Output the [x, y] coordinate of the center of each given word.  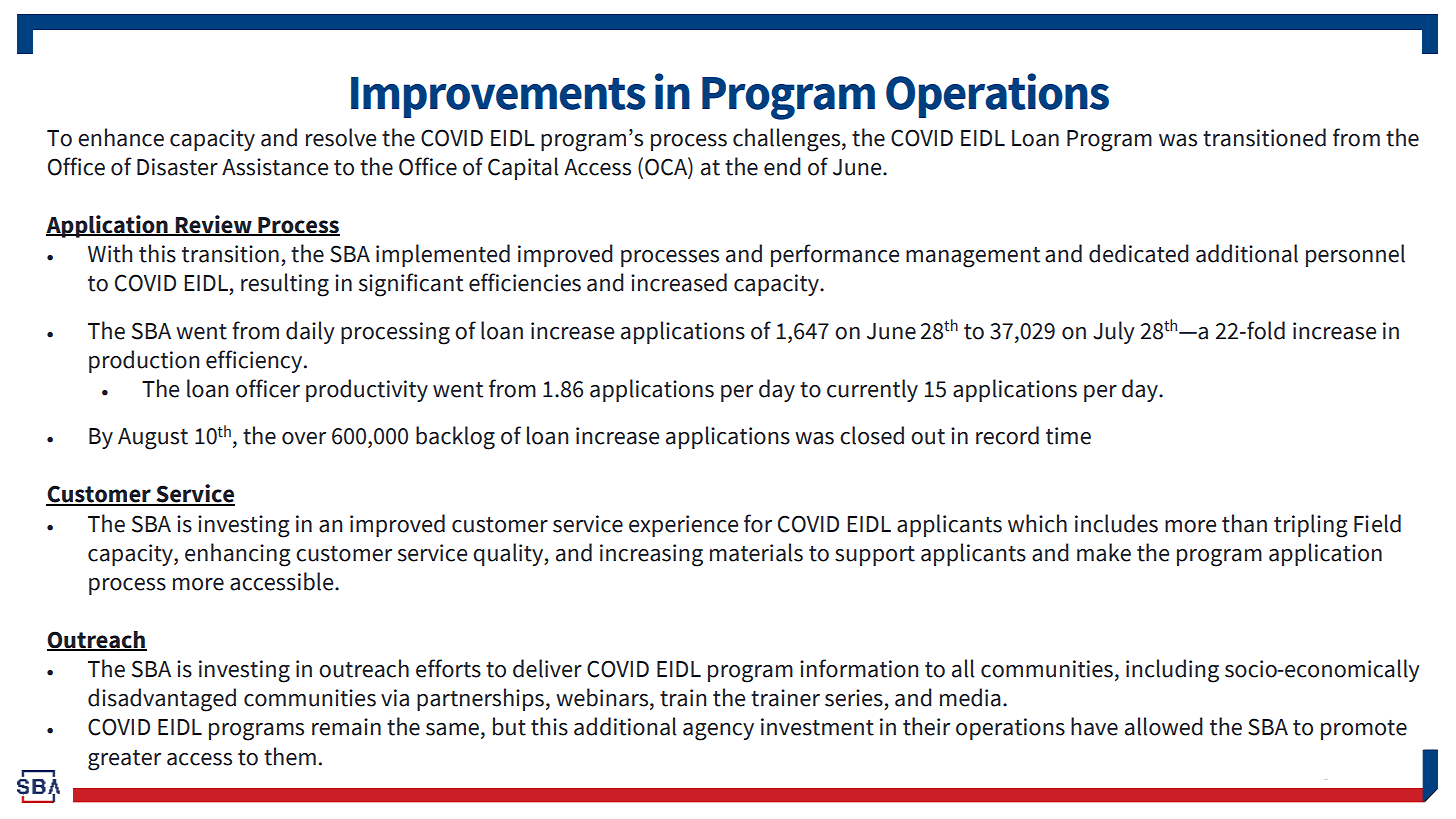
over [304, 438]
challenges [788, 140]
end [782, 166]
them [290, 756]
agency [718, 732]
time [1068, 436]
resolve [341, 137]
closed [872, 435]
